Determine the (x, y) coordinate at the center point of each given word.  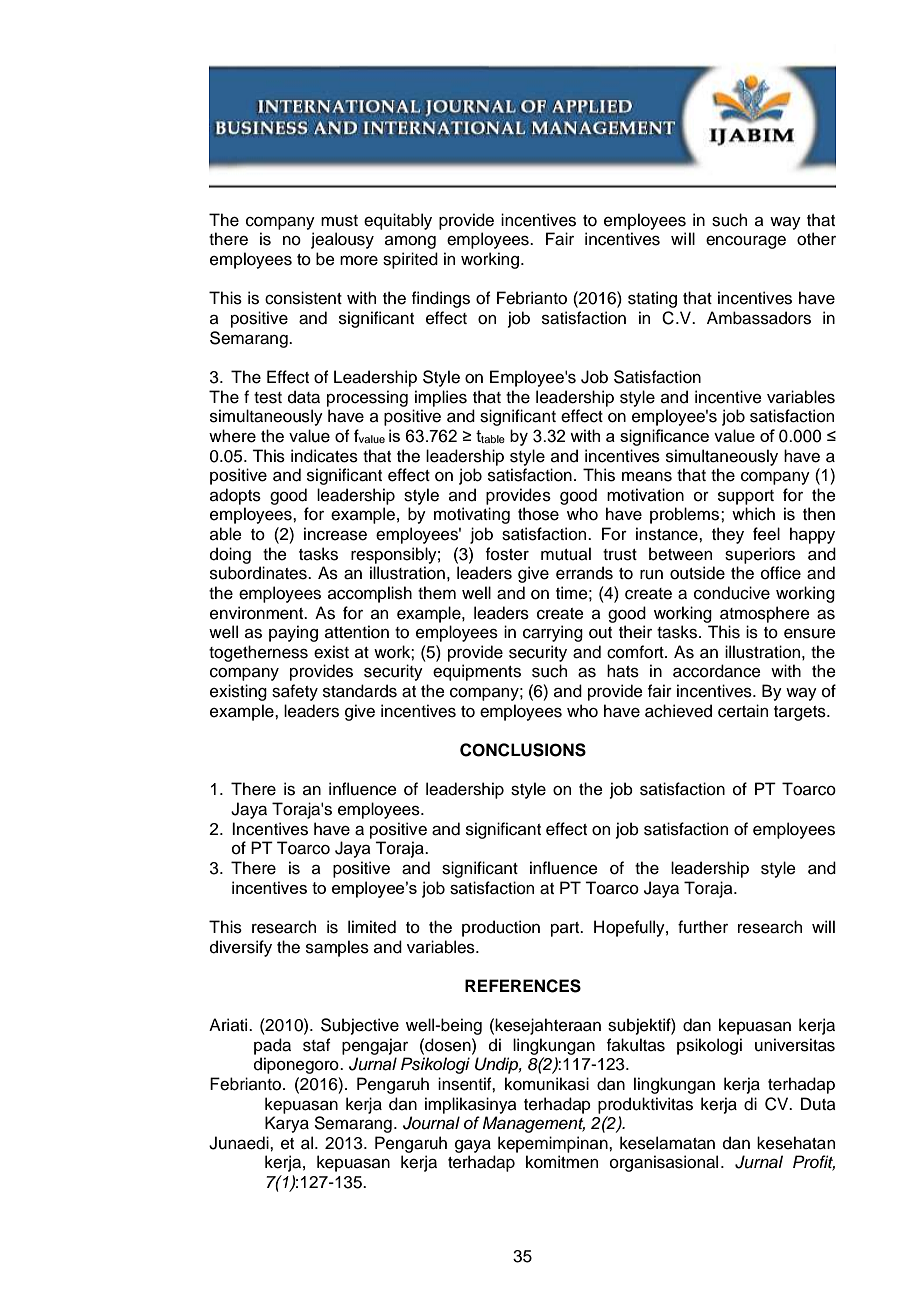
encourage (746, 242)
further (703, 927)
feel (766, 534)
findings (441, 299)
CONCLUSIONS (523, 750)
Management (534, 1124)
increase (335, 534)
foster (507, 554)
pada (272, 1046)
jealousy (342, 240)
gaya (473, 1146)
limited (372, 927)
